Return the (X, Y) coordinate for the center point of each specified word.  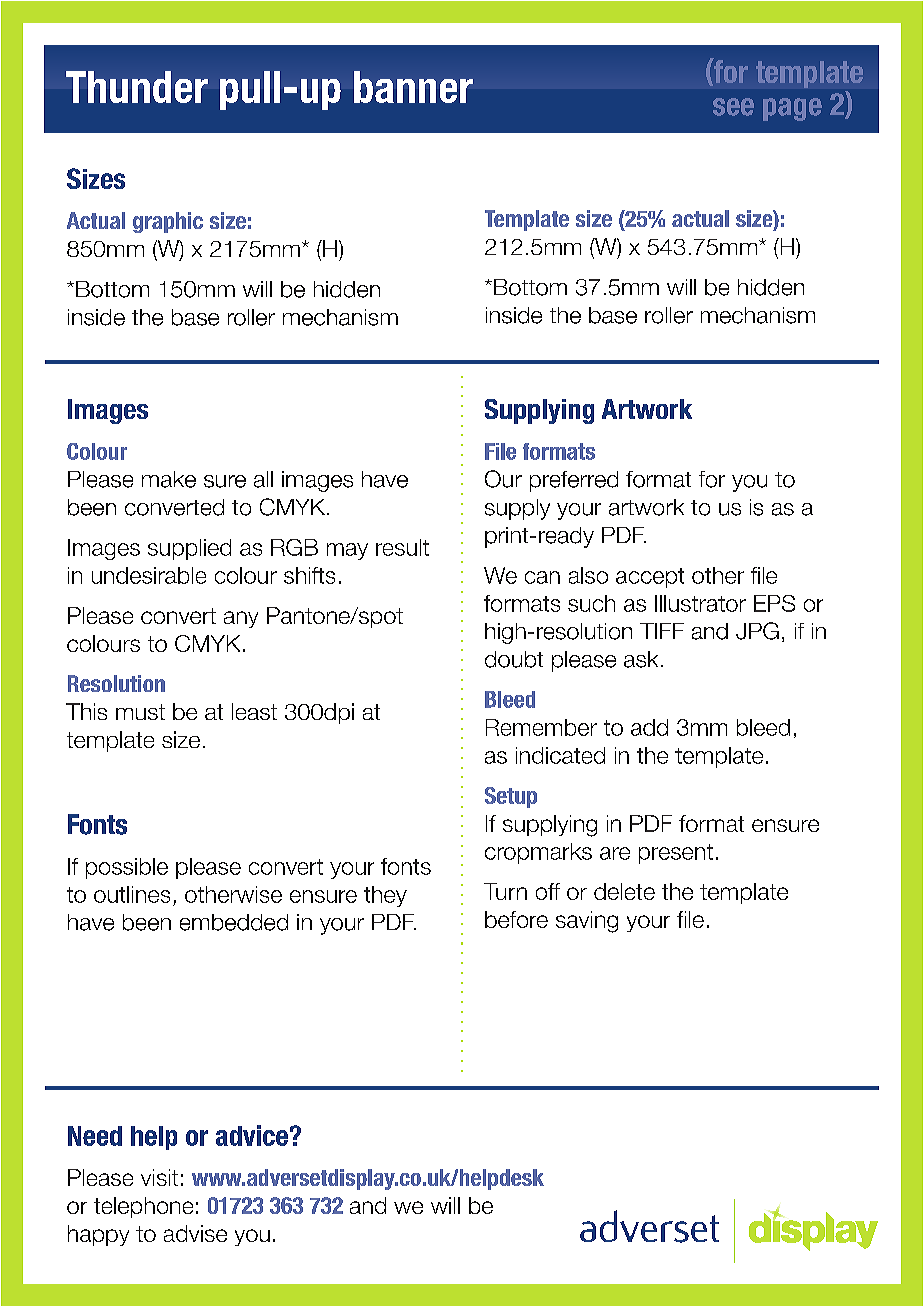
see (733, 107)
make (169, 479)
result (402, 547)
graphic (168, 222)
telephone (143, 1207)
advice (252, 1135)
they (385, 896)
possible (127, 868)
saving (587, 922)
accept (650, 578)
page (792, 109)
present (676, 854)
